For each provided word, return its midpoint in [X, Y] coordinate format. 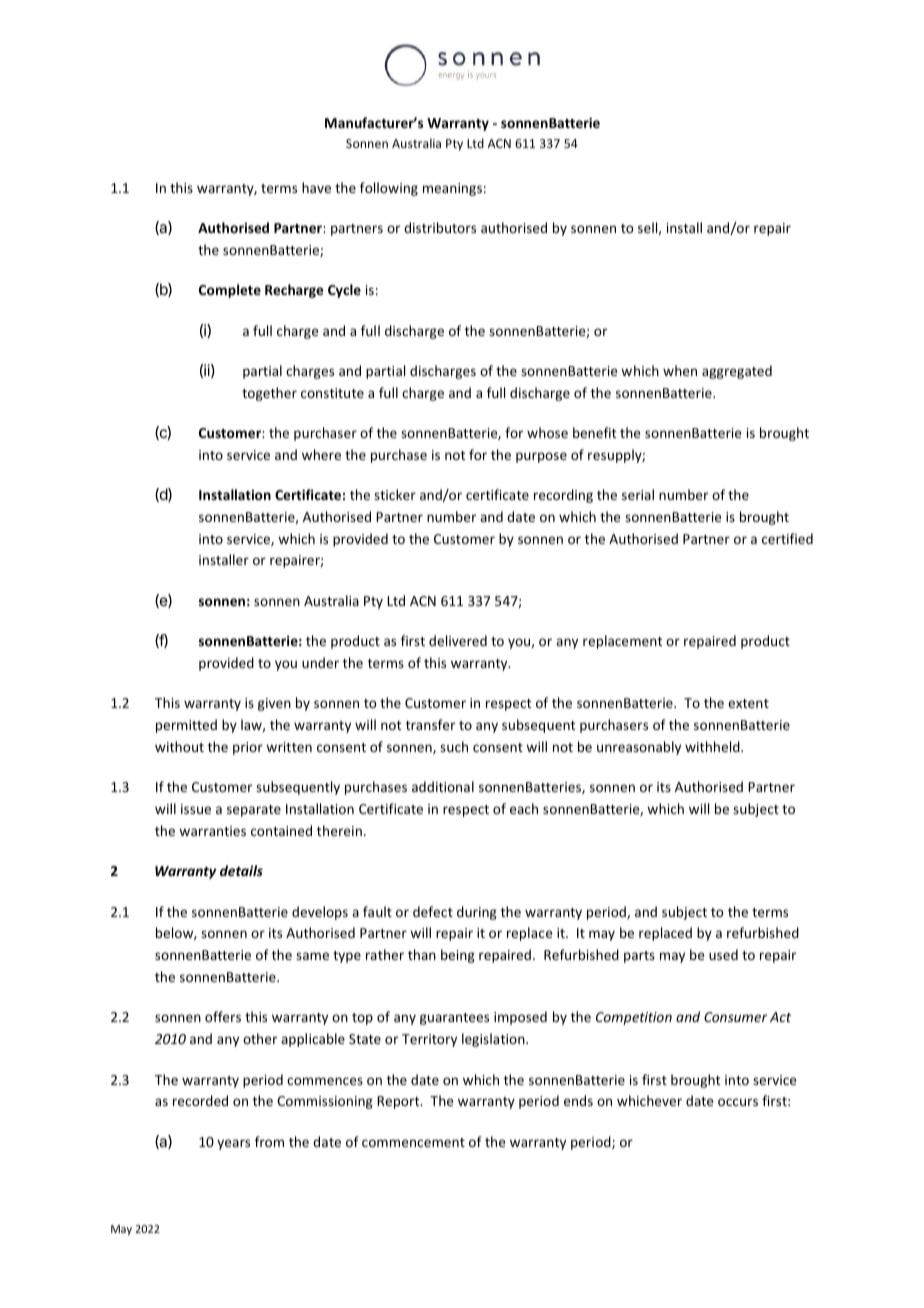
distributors [440, 227]
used [723, 954]
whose [547, 432]
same [312, 956]
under [320, 662]
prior [248, 748]
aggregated [737, 372]
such [454, 746]
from [269, 1141]
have [316, 187]
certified [787, 538]
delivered [458, 640]
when [680, 370]
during [477, 913]
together [269, 394]
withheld [713, 746]
